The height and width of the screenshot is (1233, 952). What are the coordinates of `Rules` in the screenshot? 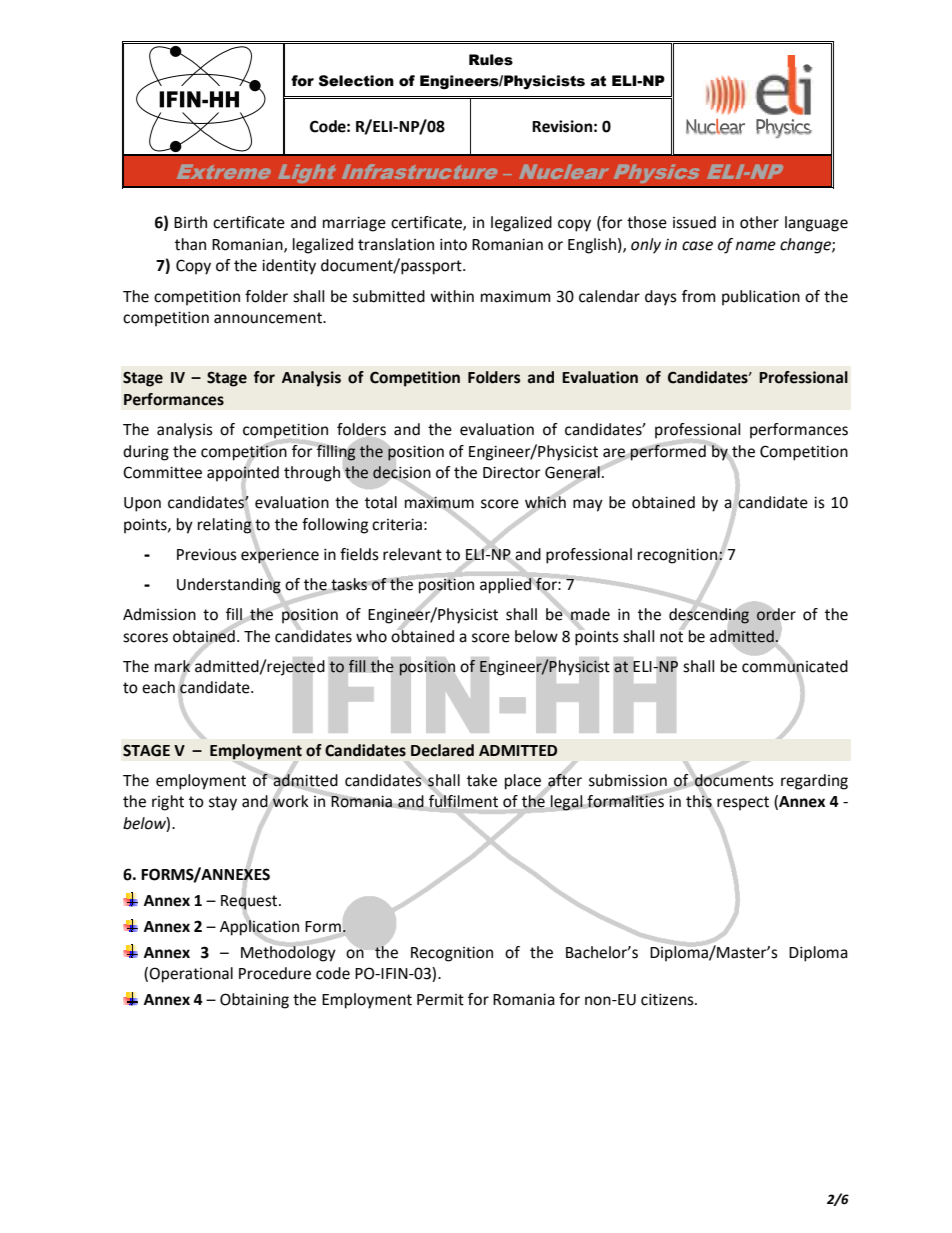 It's located at (491, 60).
